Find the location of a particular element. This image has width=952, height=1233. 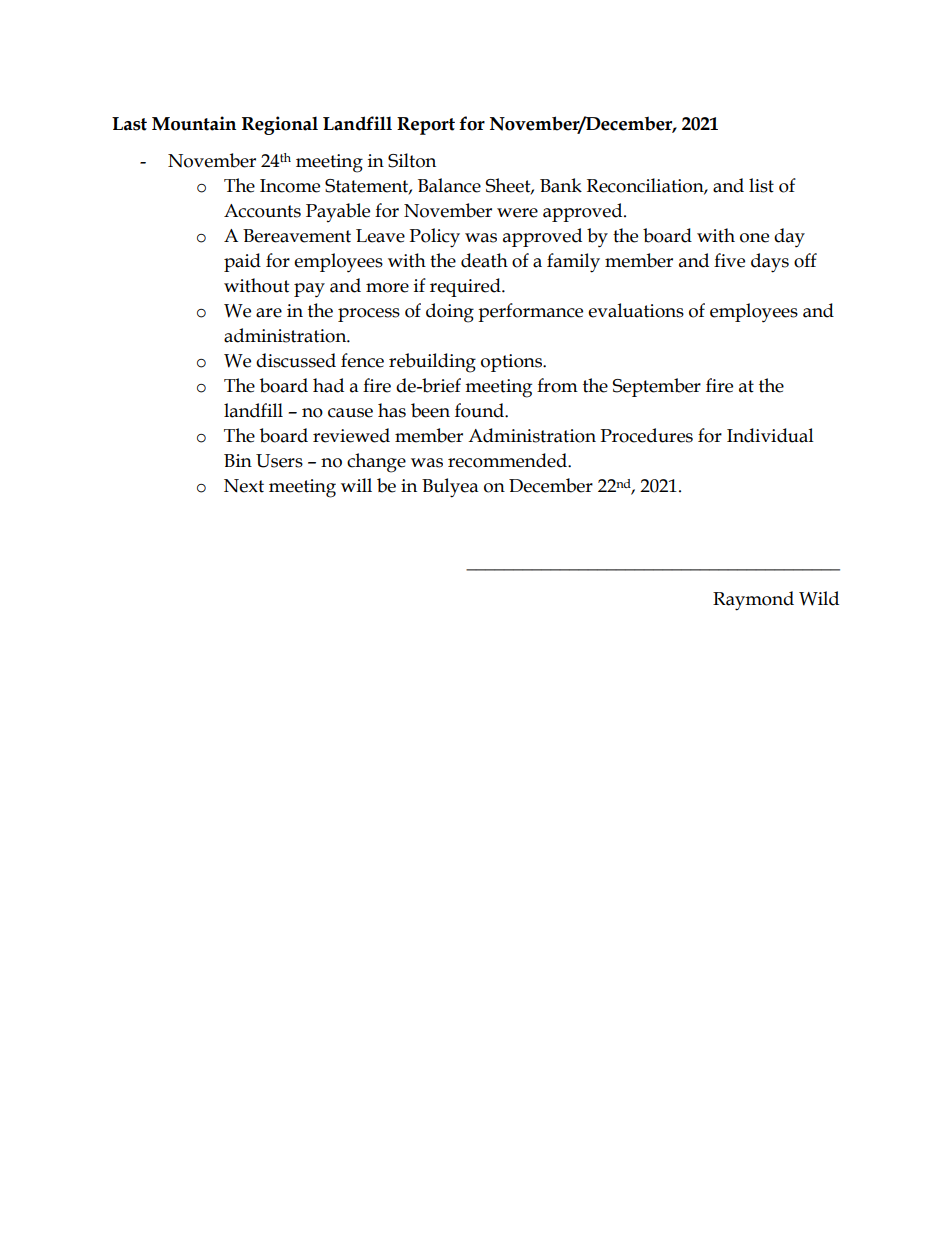

five is located at coordinates (729, 260).
